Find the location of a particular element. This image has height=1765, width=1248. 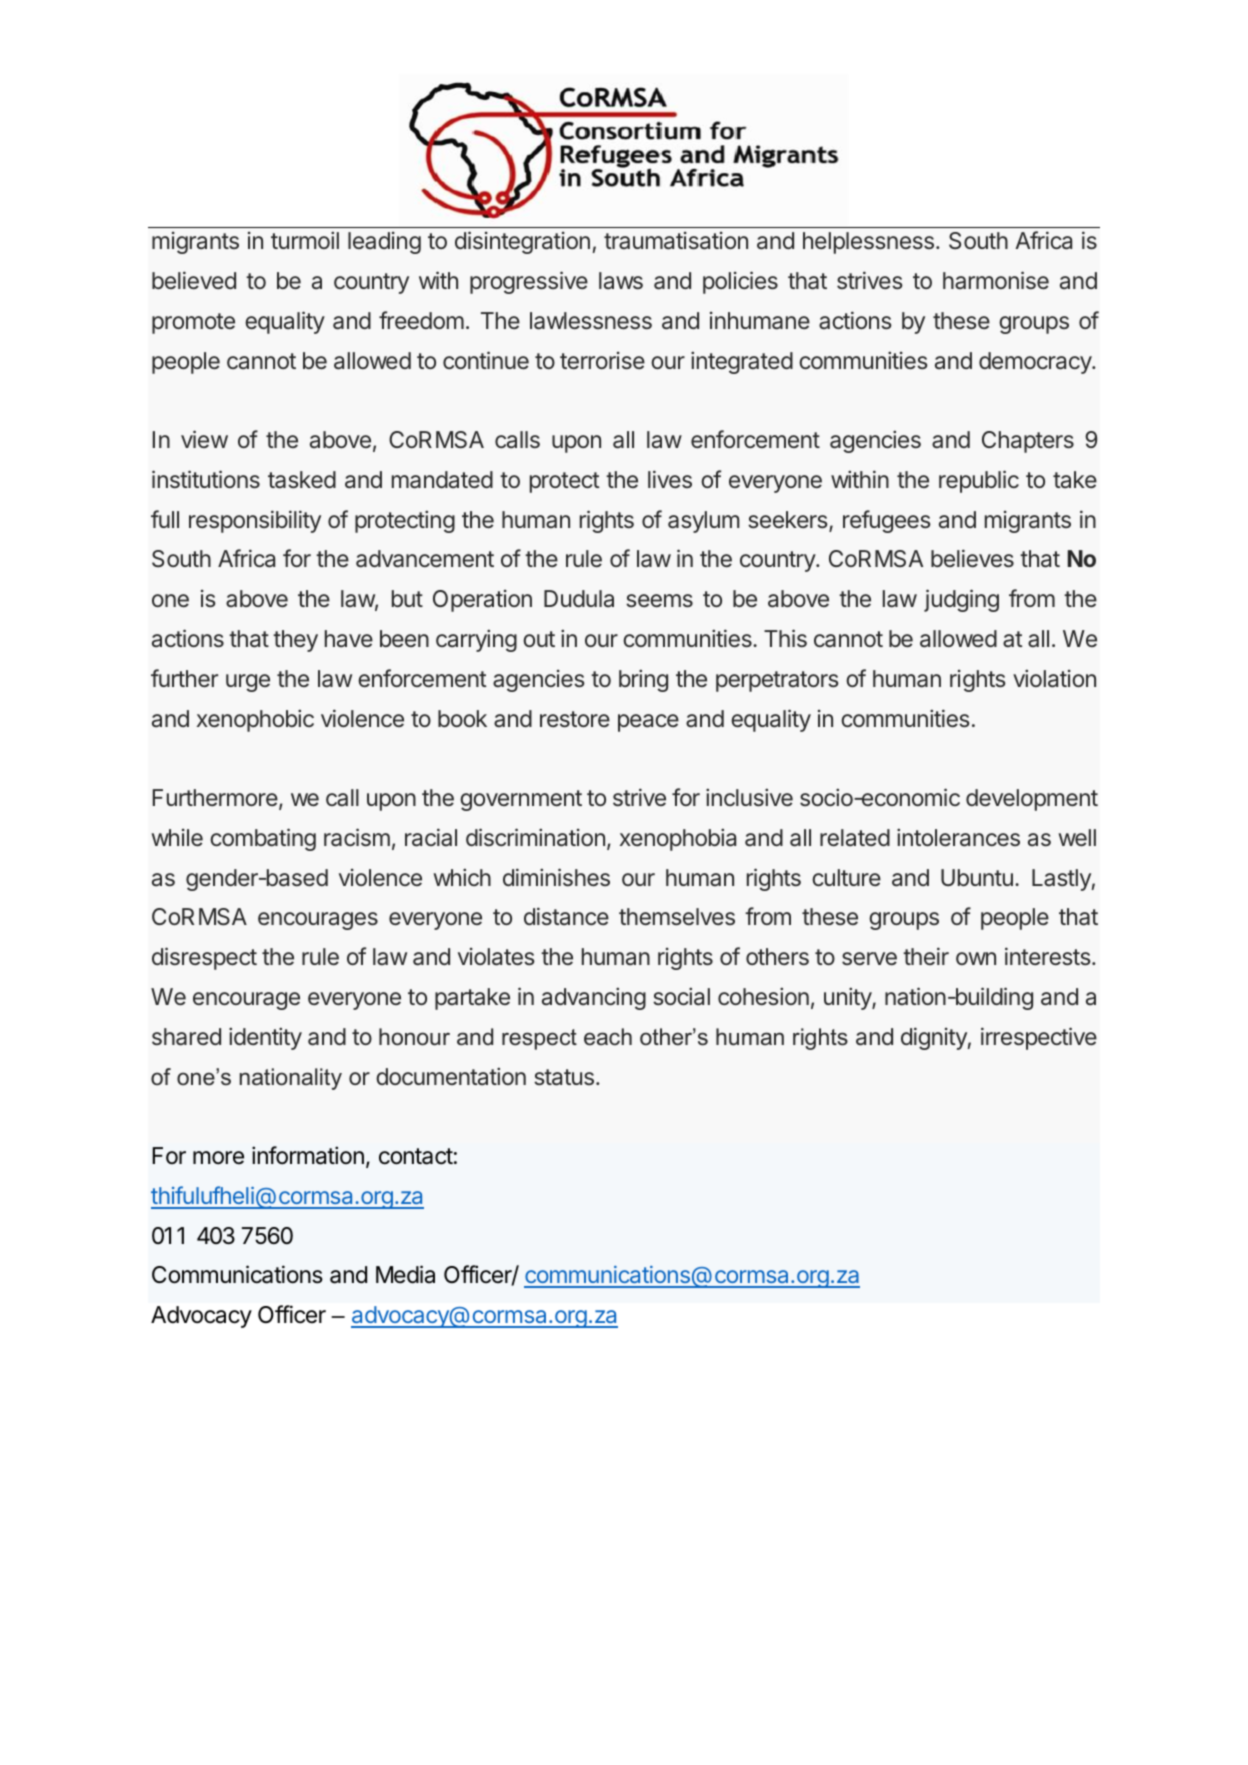

contact is located at coordinates (416, 1156).
